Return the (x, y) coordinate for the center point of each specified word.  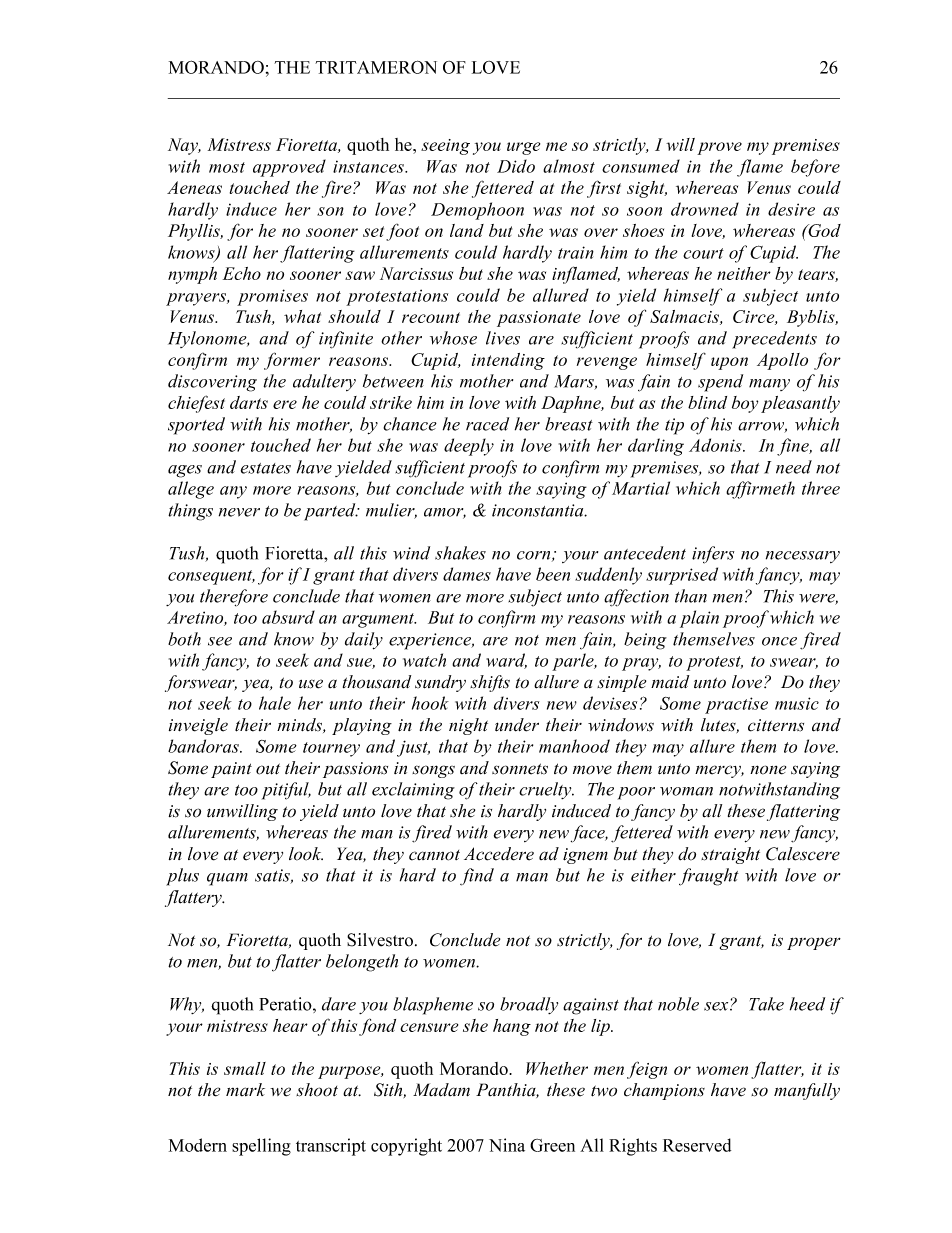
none (768, 770)
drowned (705, 209)
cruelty (546, 790)
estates (266, 468)
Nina (507, 1145)
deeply (469, 447)
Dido (516, 166)
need (794, 467)
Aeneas (194, 187)
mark (245, 1089)
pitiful (286, 791)
